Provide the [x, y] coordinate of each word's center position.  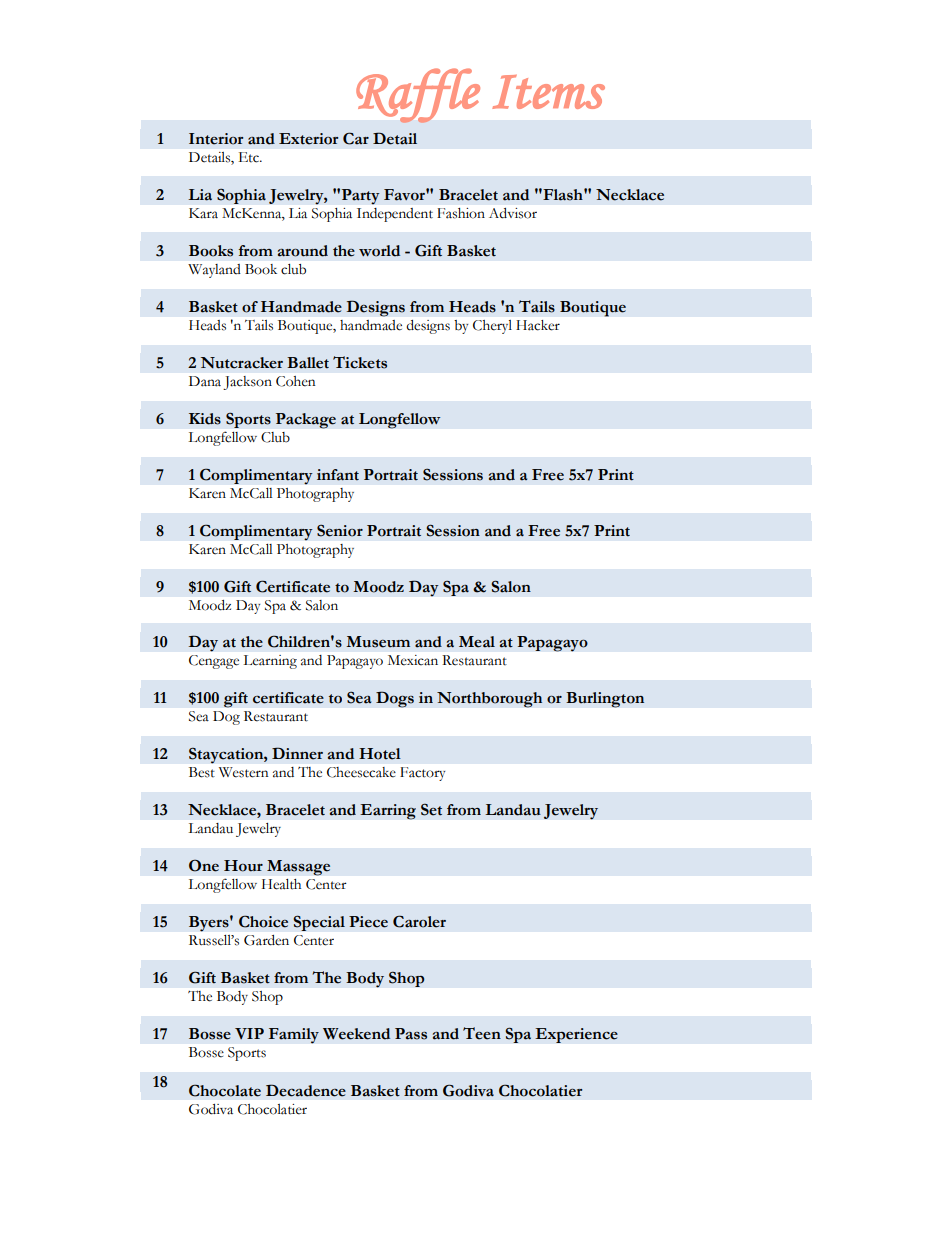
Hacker [538, 325]
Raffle [418, 96]
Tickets [360, 362]
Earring [388, 812]
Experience [576, 1035]
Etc [249, 157]
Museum [378, 642]
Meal [477, 642]
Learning [270, 662]
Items [548, 92]
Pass [411, 1034]
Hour [243, 866]
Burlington [605, 700]
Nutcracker [242, 363]
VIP [249, 1033]
